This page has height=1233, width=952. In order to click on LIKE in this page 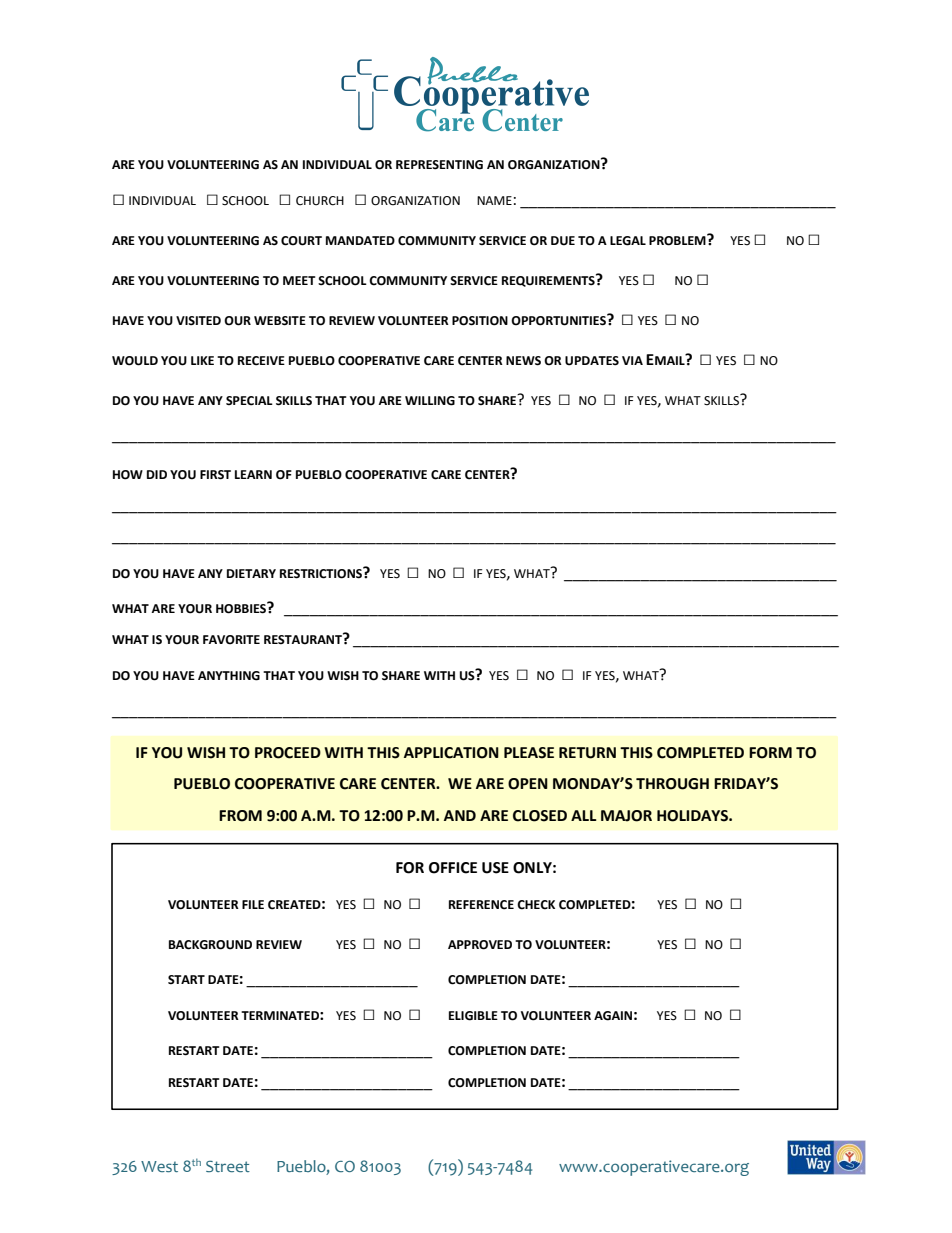, I will do `click(202, 360)`.
